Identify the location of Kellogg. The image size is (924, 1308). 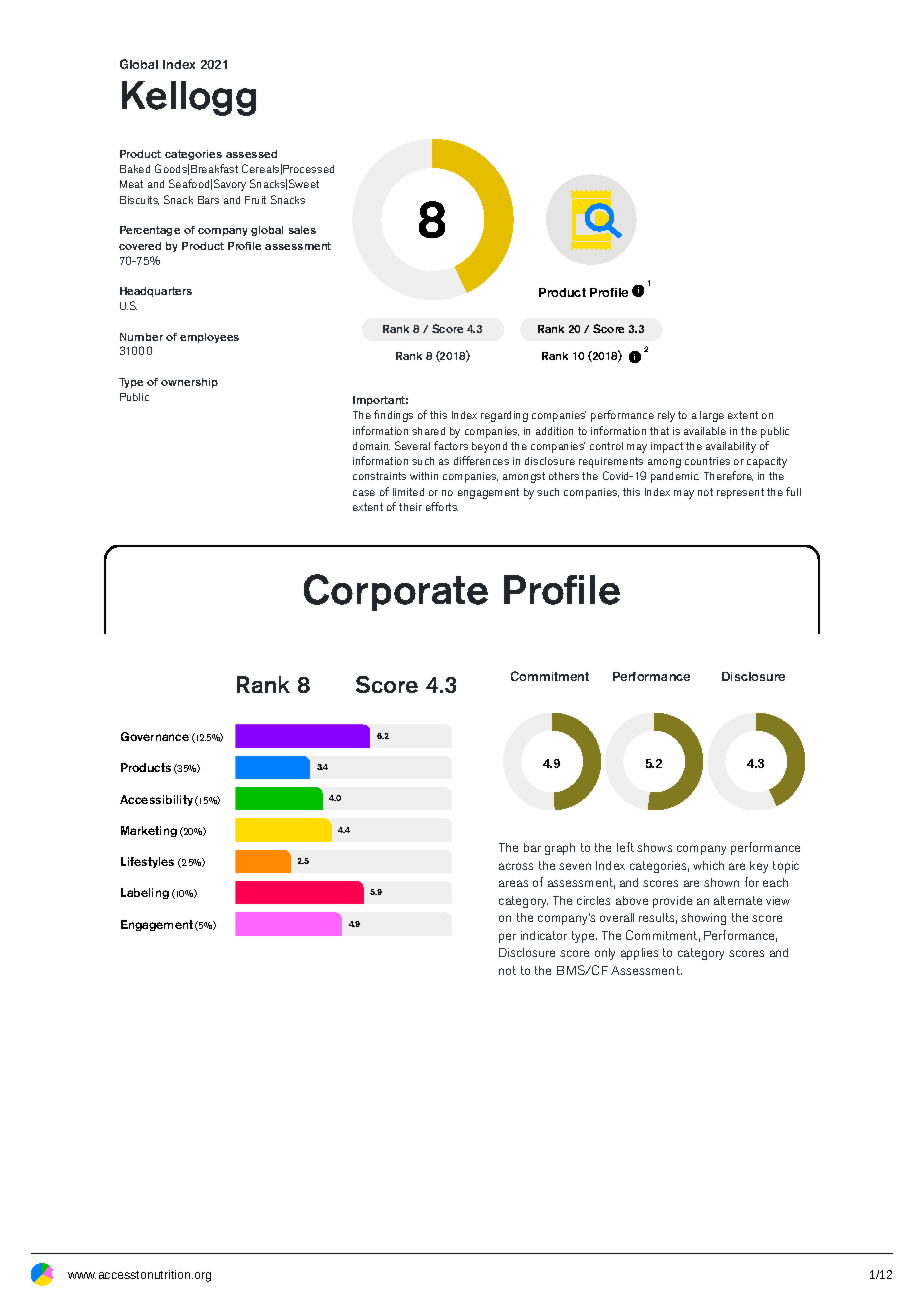
(189, 98).
